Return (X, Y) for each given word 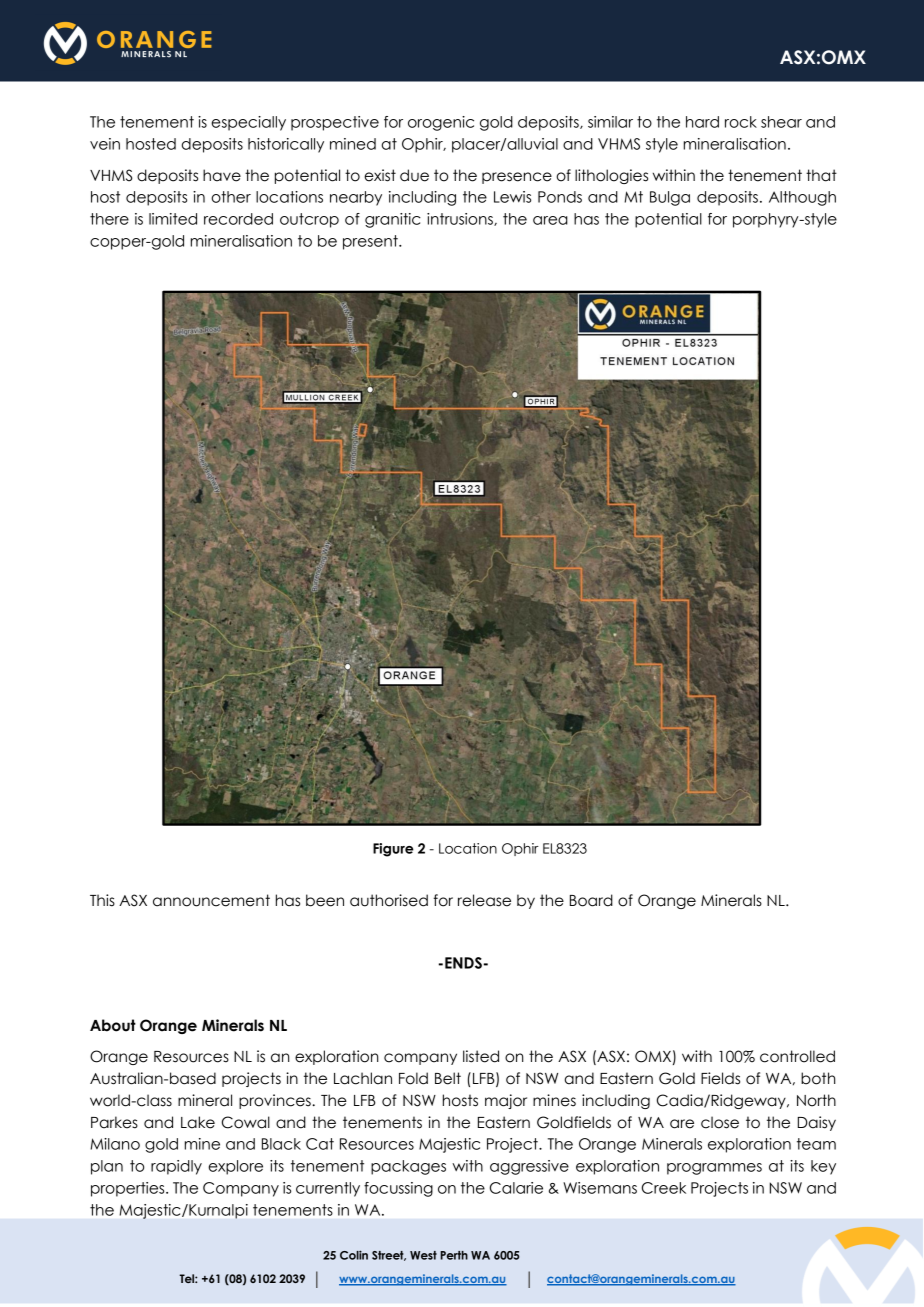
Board (591, 900)
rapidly (176, 1167)
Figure (393, 850)
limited (173, 219)
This (102, 900)
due (414, 175)
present (371, 242)
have (222, 175)
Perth (454, 1255)
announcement (211, 900)
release (484, 900)
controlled (797, 1056)
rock (741, 122)
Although (802, 198)
